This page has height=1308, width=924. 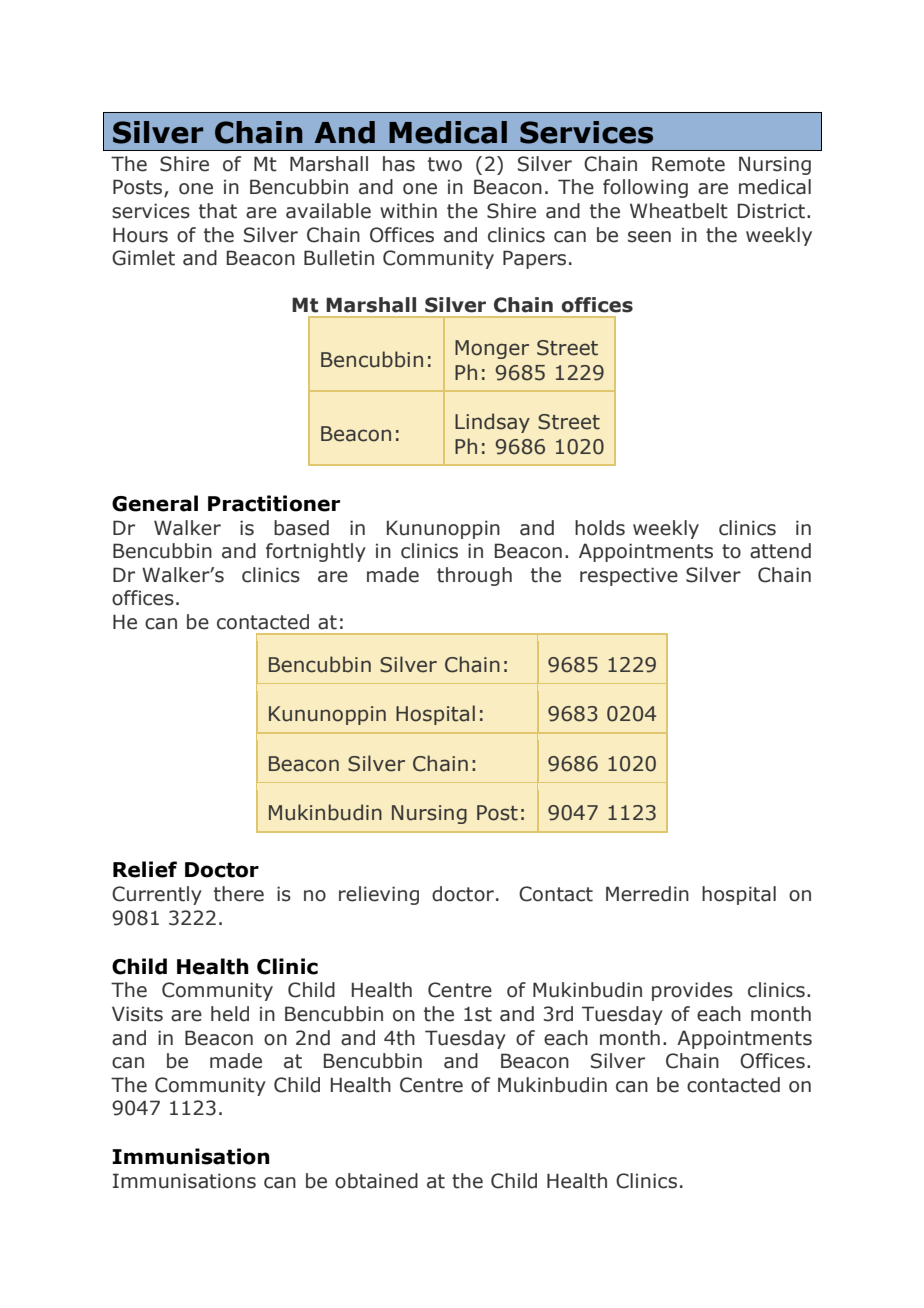 I want to click on fortnightly, so click(x=316, y=552).
